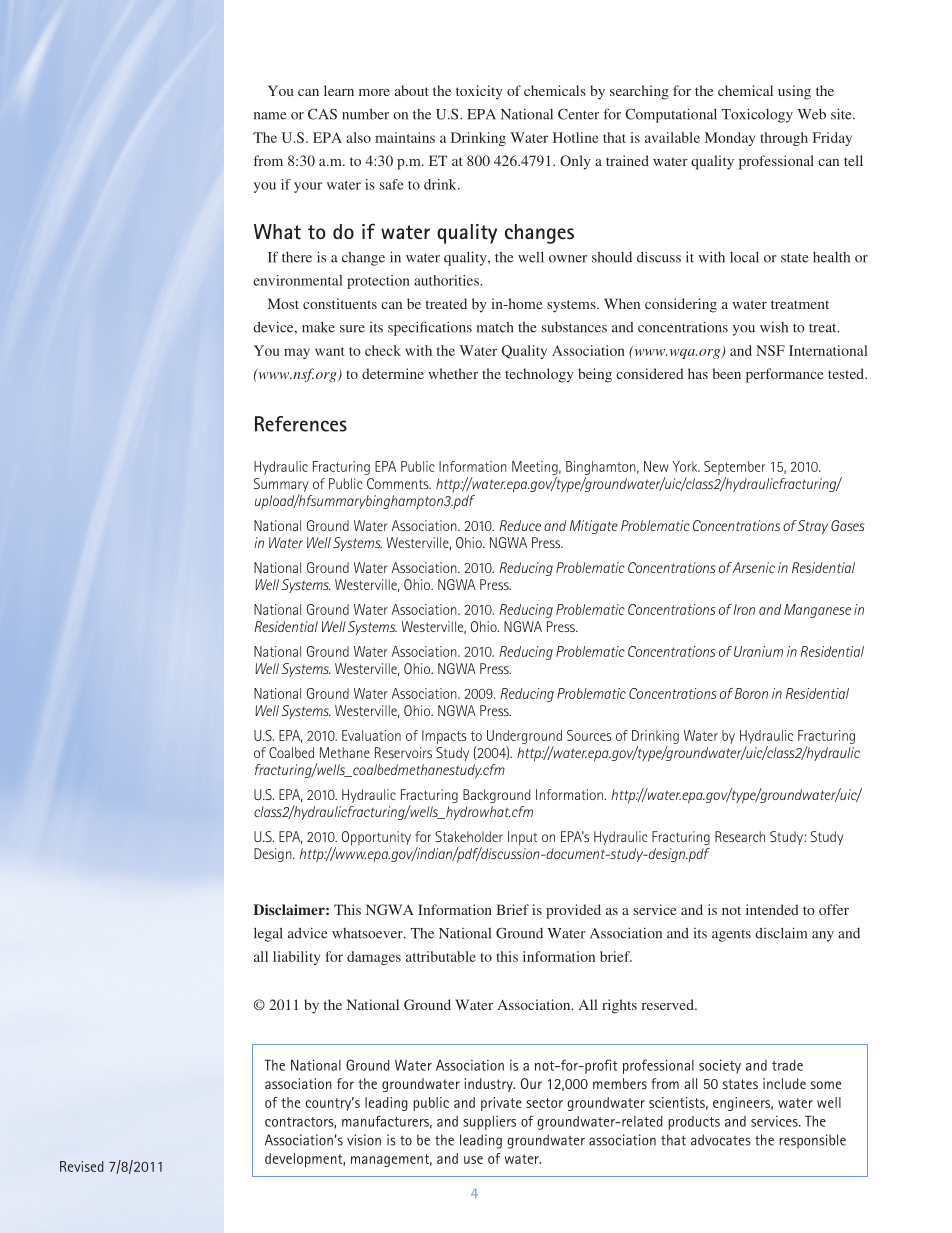  Describe the element at coordinates (444, 737) in the page. I see `Impacts` at that location.
